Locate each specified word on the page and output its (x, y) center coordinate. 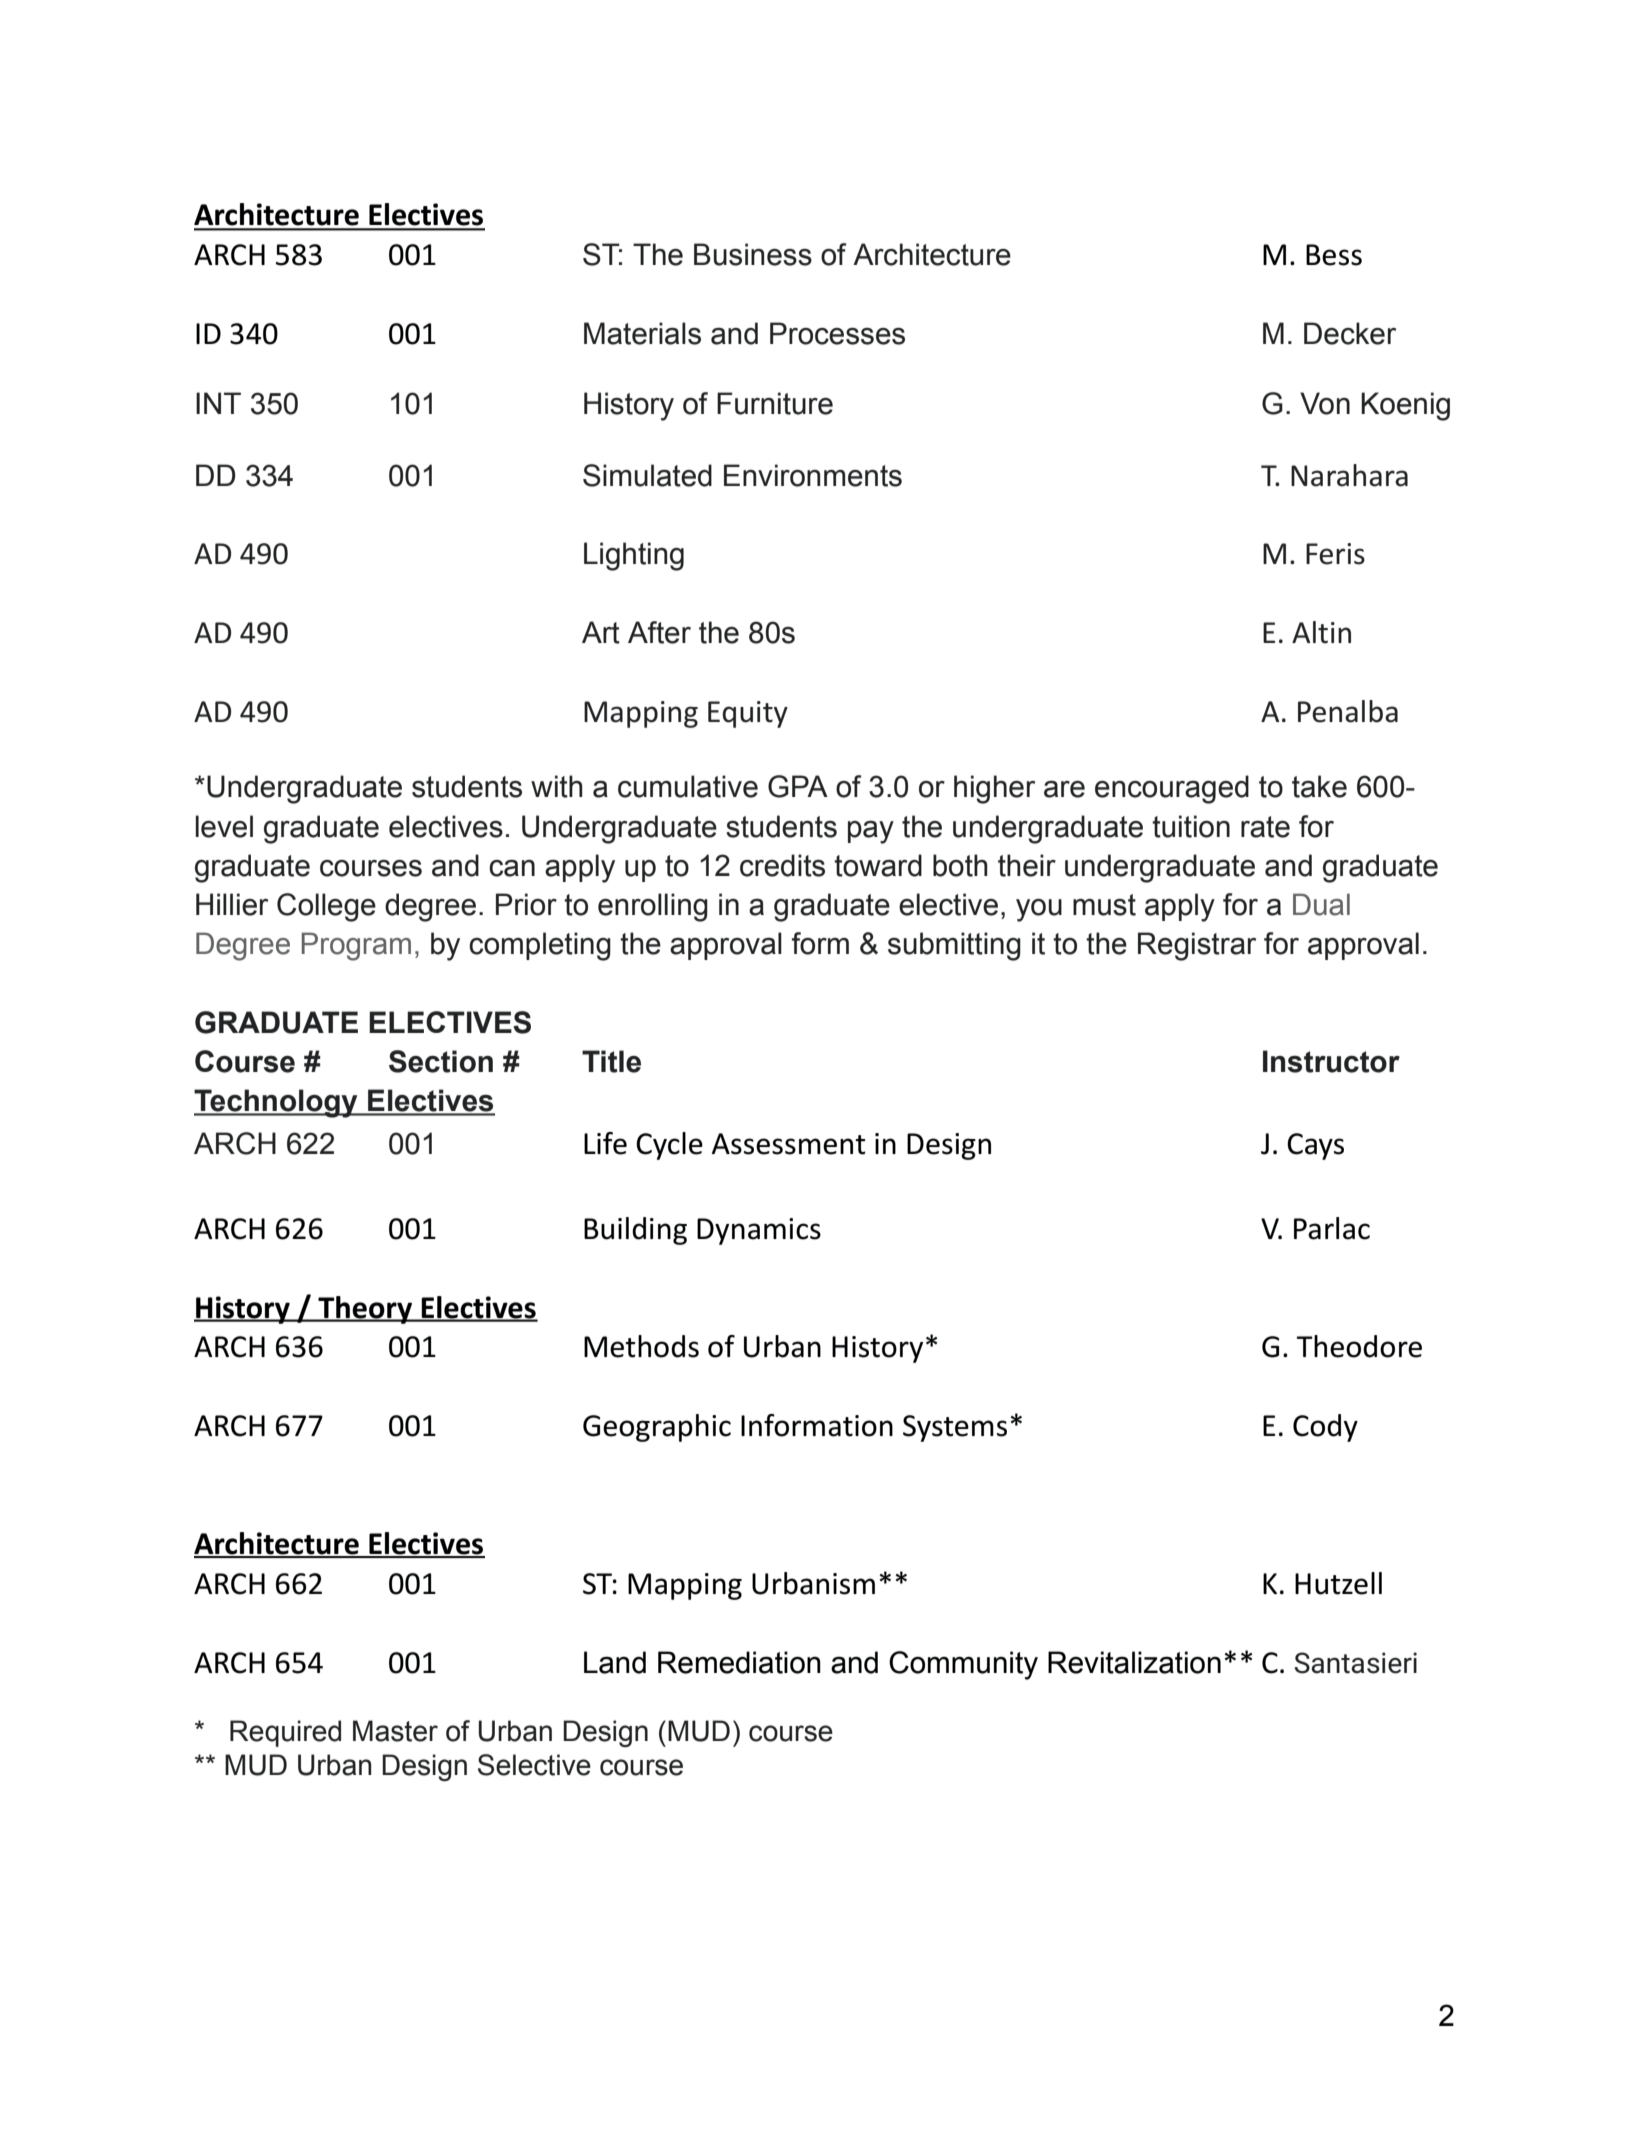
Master (395, 1731)
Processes (837, 333)
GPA (798, 786)
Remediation (739, 1662)
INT (218, 403)
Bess (1334, 255)
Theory (365, 1310)
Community (963, 1665)
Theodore (1359, 1346)
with (557, 786)
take (1319, 786)
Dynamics (759, 1231)
